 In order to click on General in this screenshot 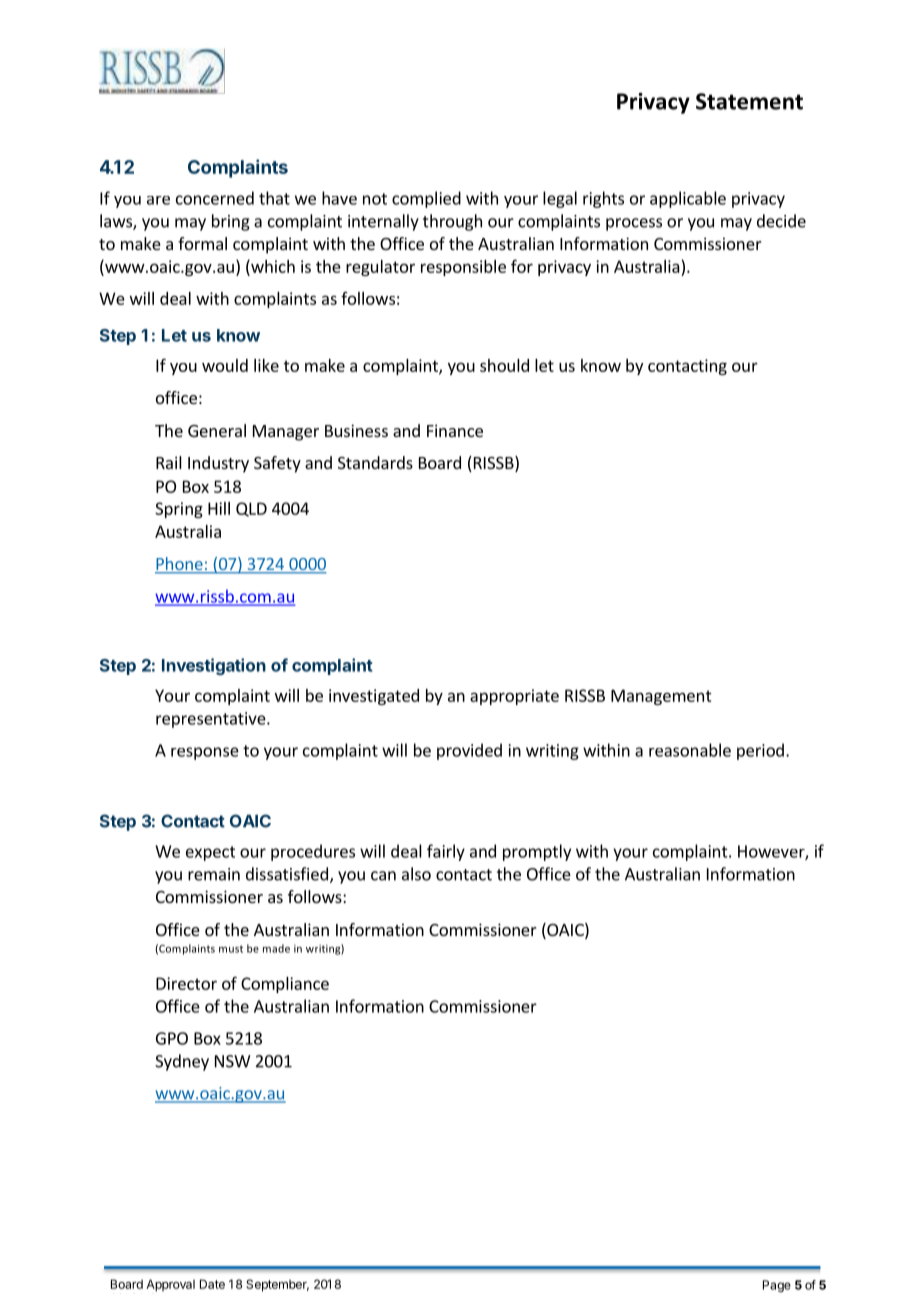, I will do `click(217, 430)`.
